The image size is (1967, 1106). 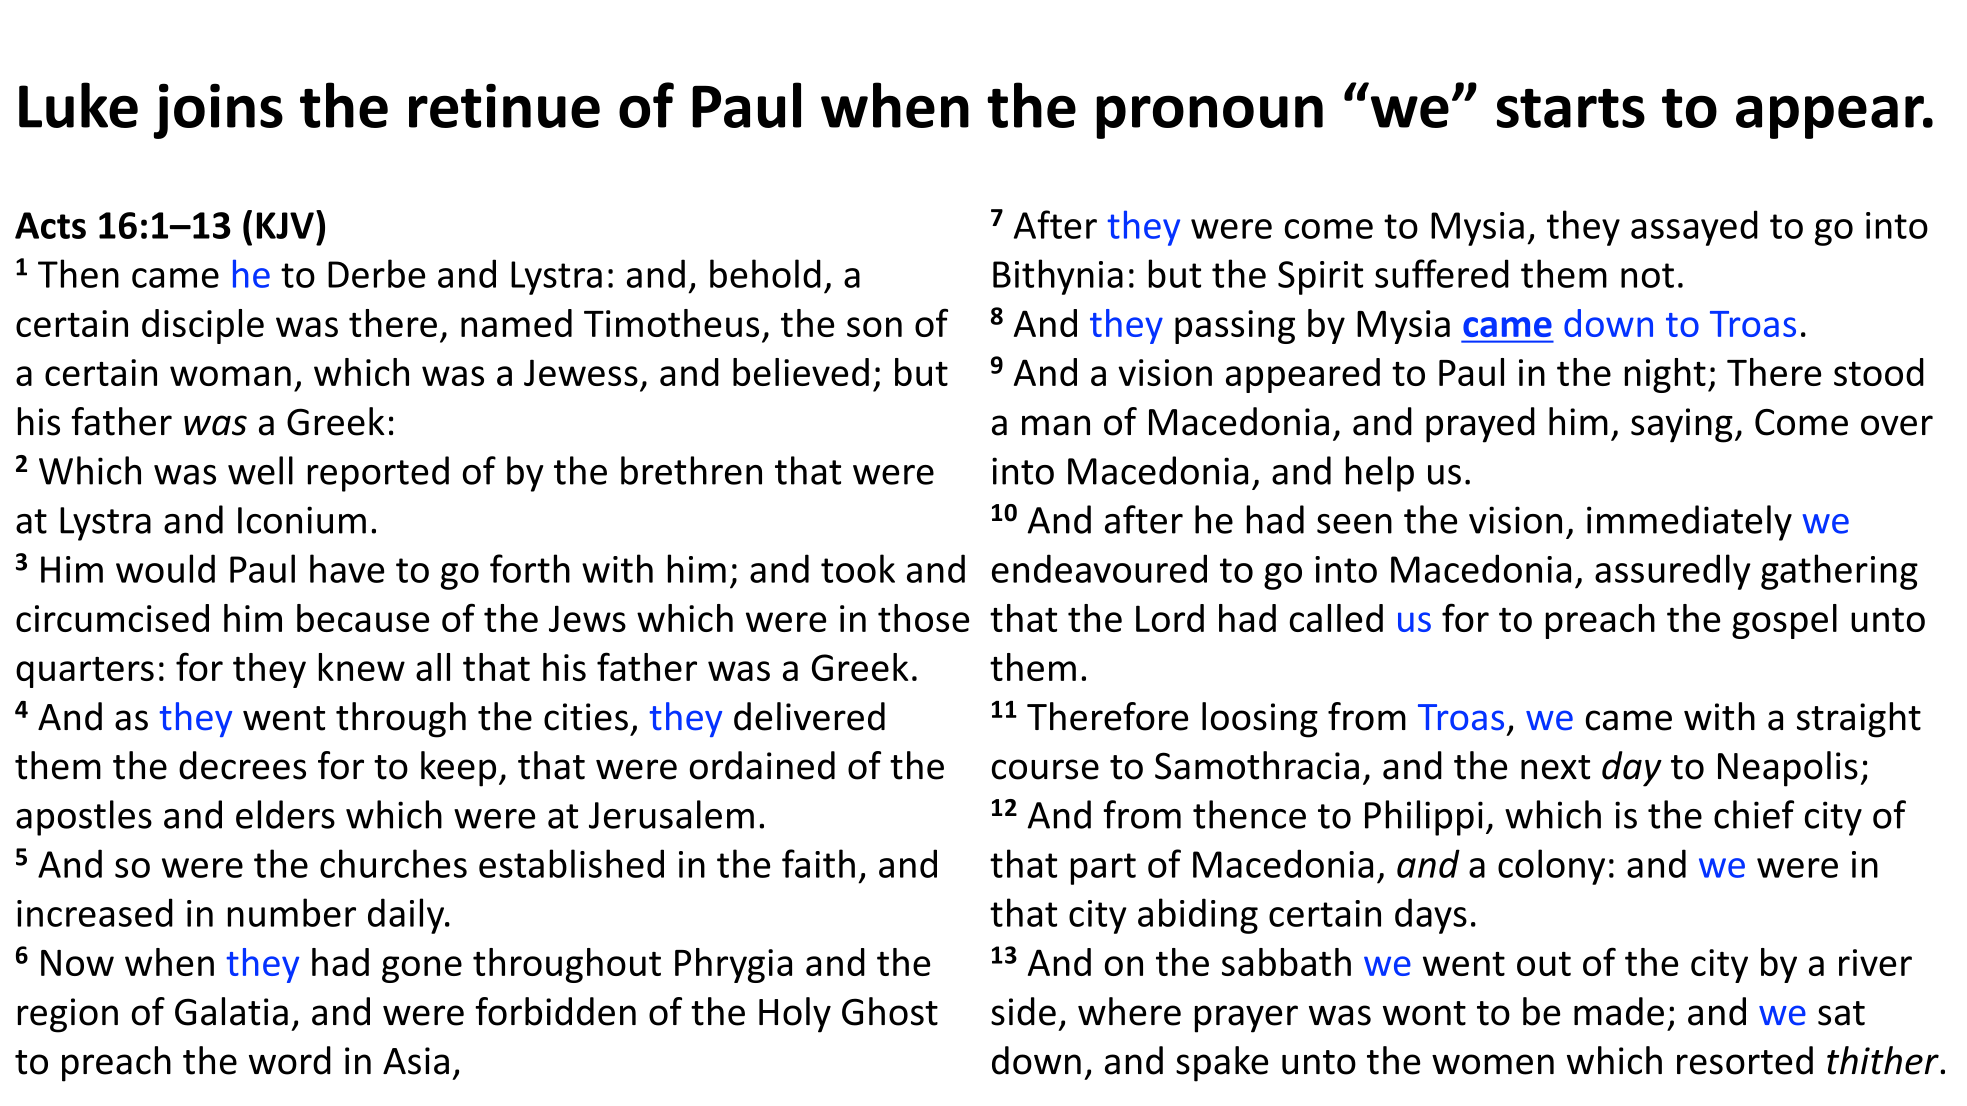 I want to click on next, so click(x=1555, y=767).
